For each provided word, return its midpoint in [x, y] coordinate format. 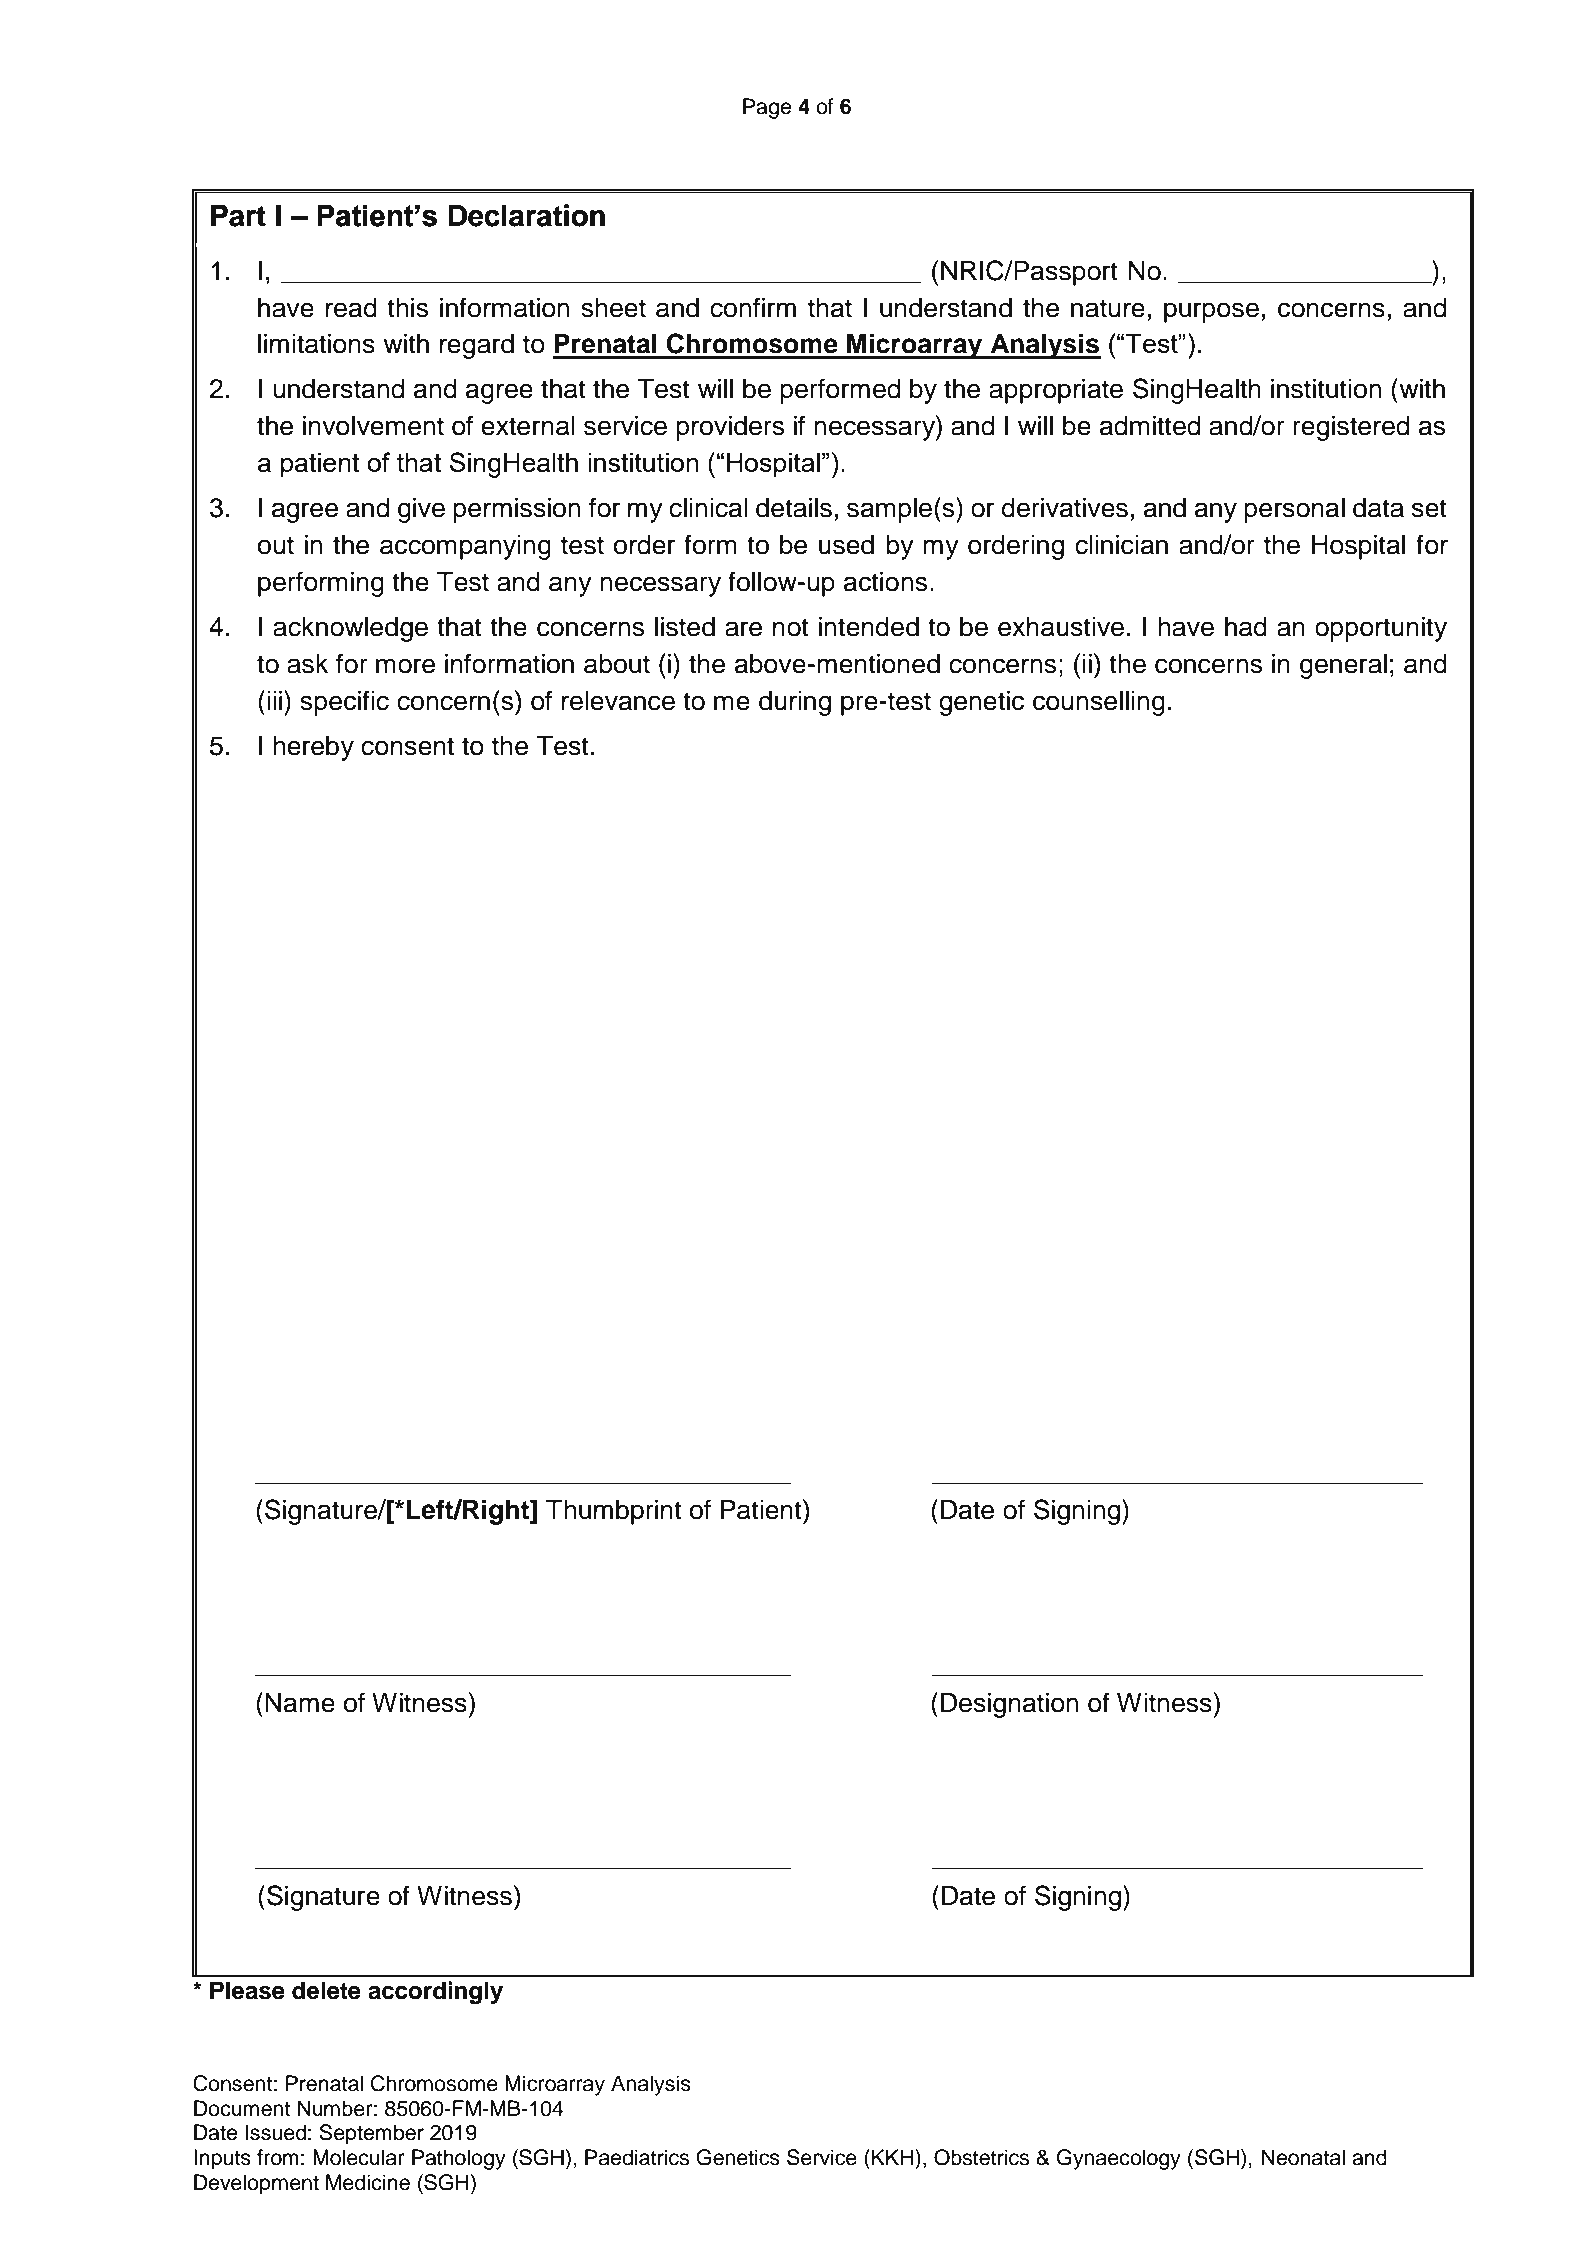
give [421, 510]
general [1343, 666]
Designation [1010, 1705]
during [795, 703]
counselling [1099, 703]
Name [300, 1703]
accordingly [435, 1993]
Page [767, 108]
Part [238, 215]
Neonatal [1303, 2157]
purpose [1211, 312]
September [371, 2134]
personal [1294, 510]
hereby [313, 748]
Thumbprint [614, 1512]
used [846, 545]
